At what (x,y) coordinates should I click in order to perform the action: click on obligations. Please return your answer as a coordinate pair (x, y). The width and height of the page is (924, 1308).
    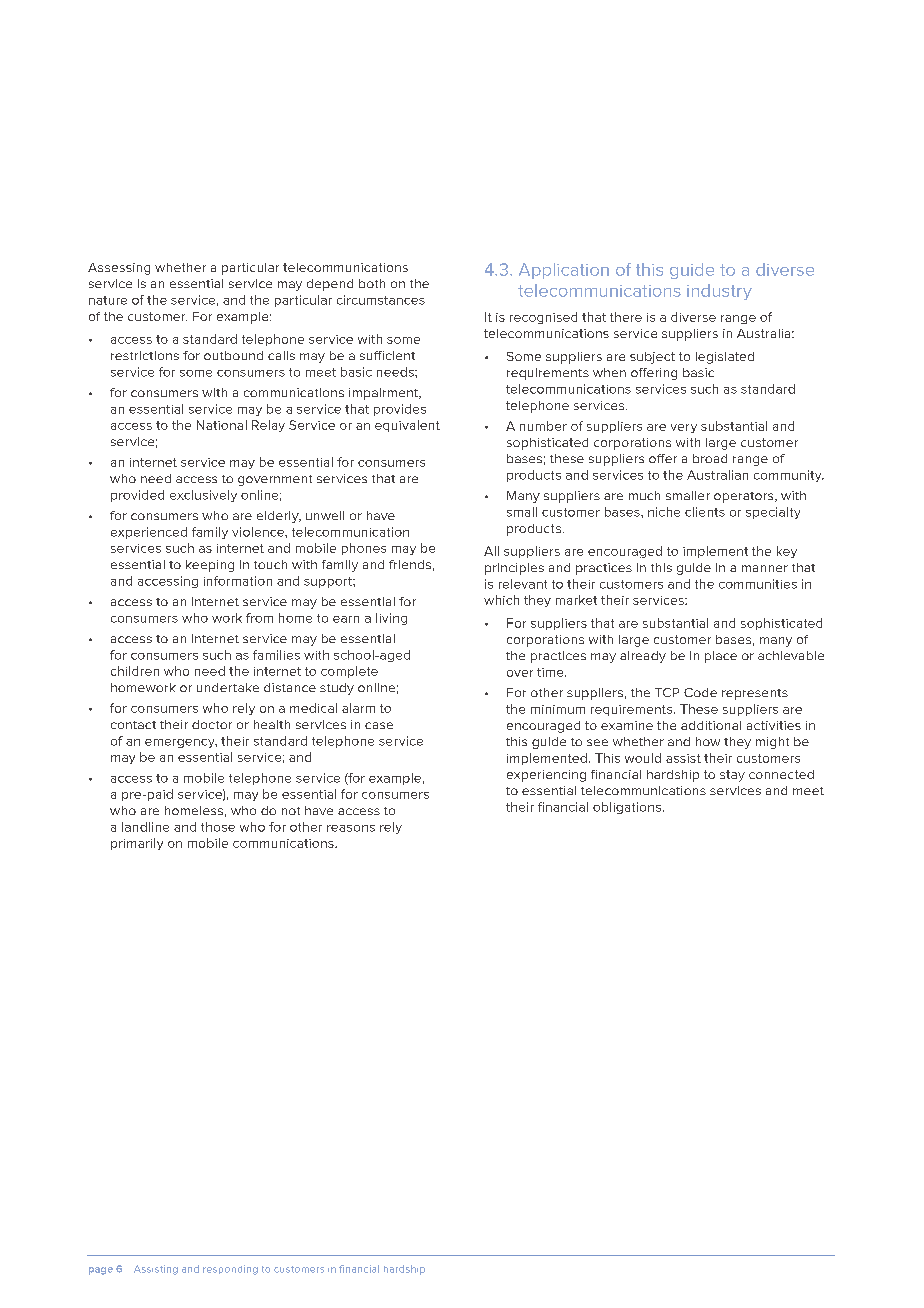
    Looking at the image, I should click on (627, 808).
